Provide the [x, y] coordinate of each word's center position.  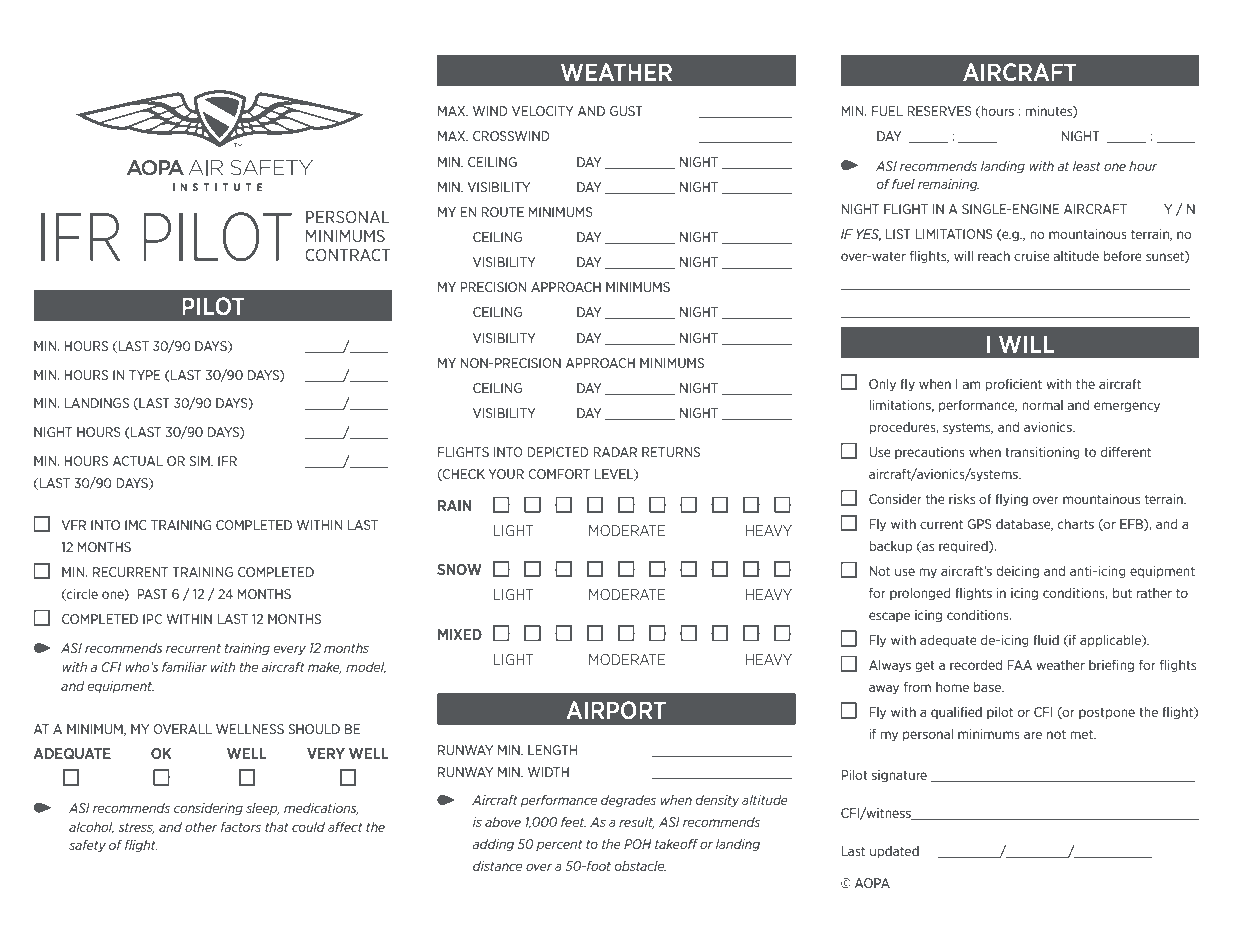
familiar [184, 667]
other [201, 827]
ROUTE [502, 212]
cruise [1032, 256]
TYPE [145, 375]
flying [1011, 500]
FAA [1019, 665]
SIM [200, 461]
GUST [626, 111]
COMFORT [559, 474]
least [1087, 166]
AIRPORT [616, 710]
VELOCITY [543, 111]
